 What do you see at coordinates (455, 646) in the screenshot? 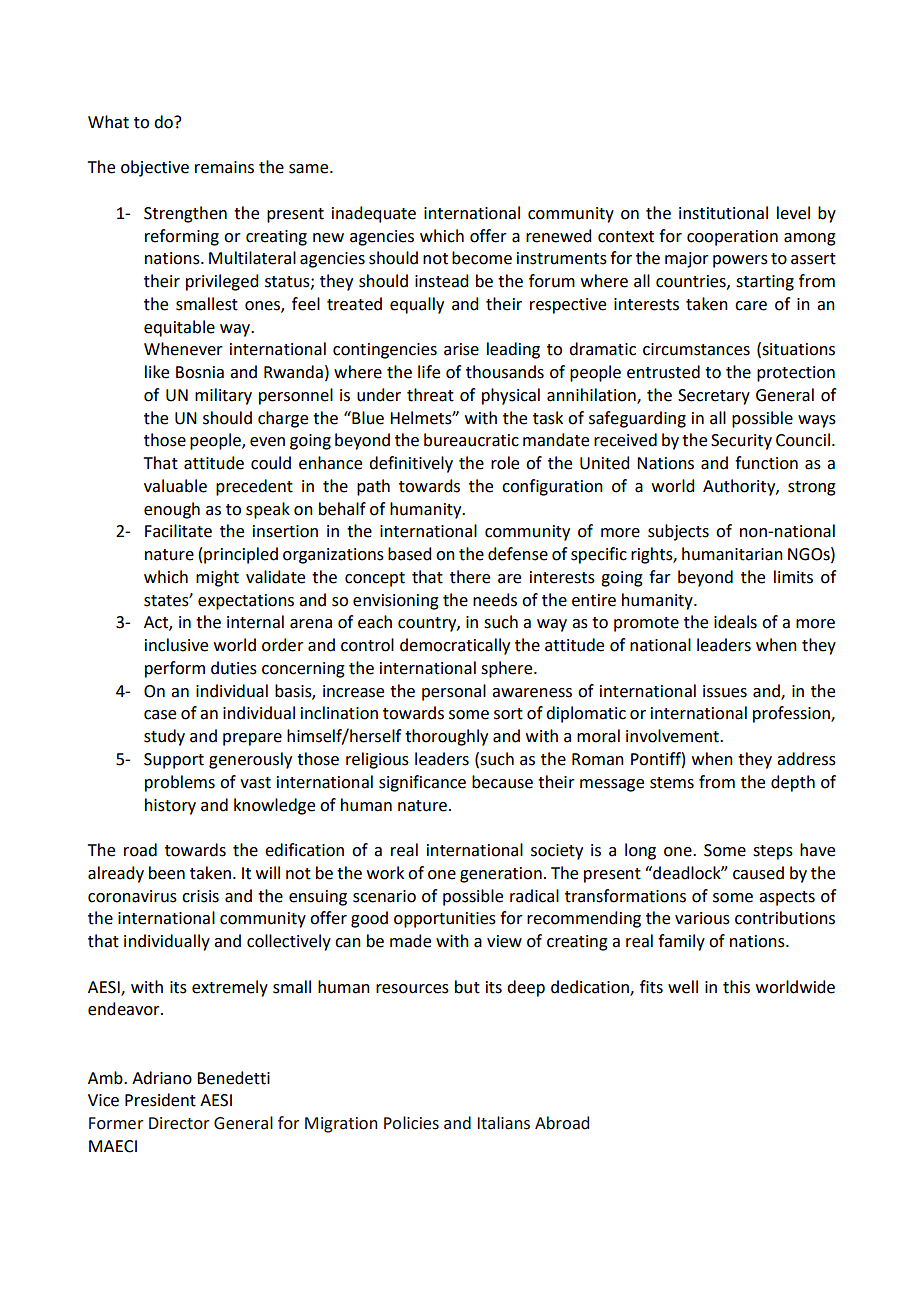
I see `democratically` at bounding box center [455, 646].
